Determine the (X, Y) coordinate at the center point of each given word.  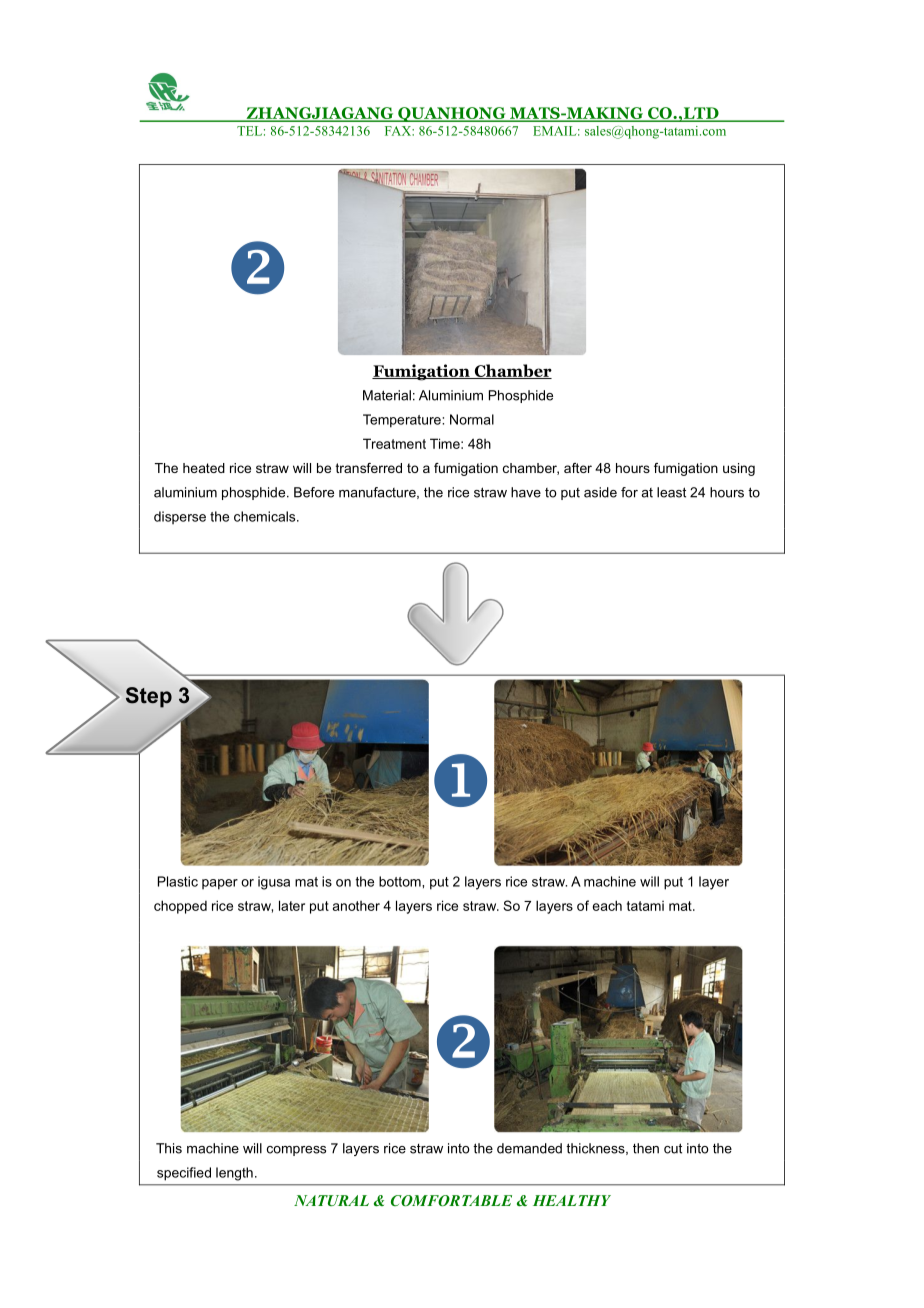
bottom (401, 881)
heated (204, 468)
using (739, 469)
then (646, 1148)
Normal (472, 419)
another (356, 906)
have (526, 492)
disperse (180, 517)
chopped (180, 907)
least (671, 492)
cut (673, 1148)
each (607, 905)
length (234, 1174)
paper (220, 884)
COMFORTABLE (451, 1200)
